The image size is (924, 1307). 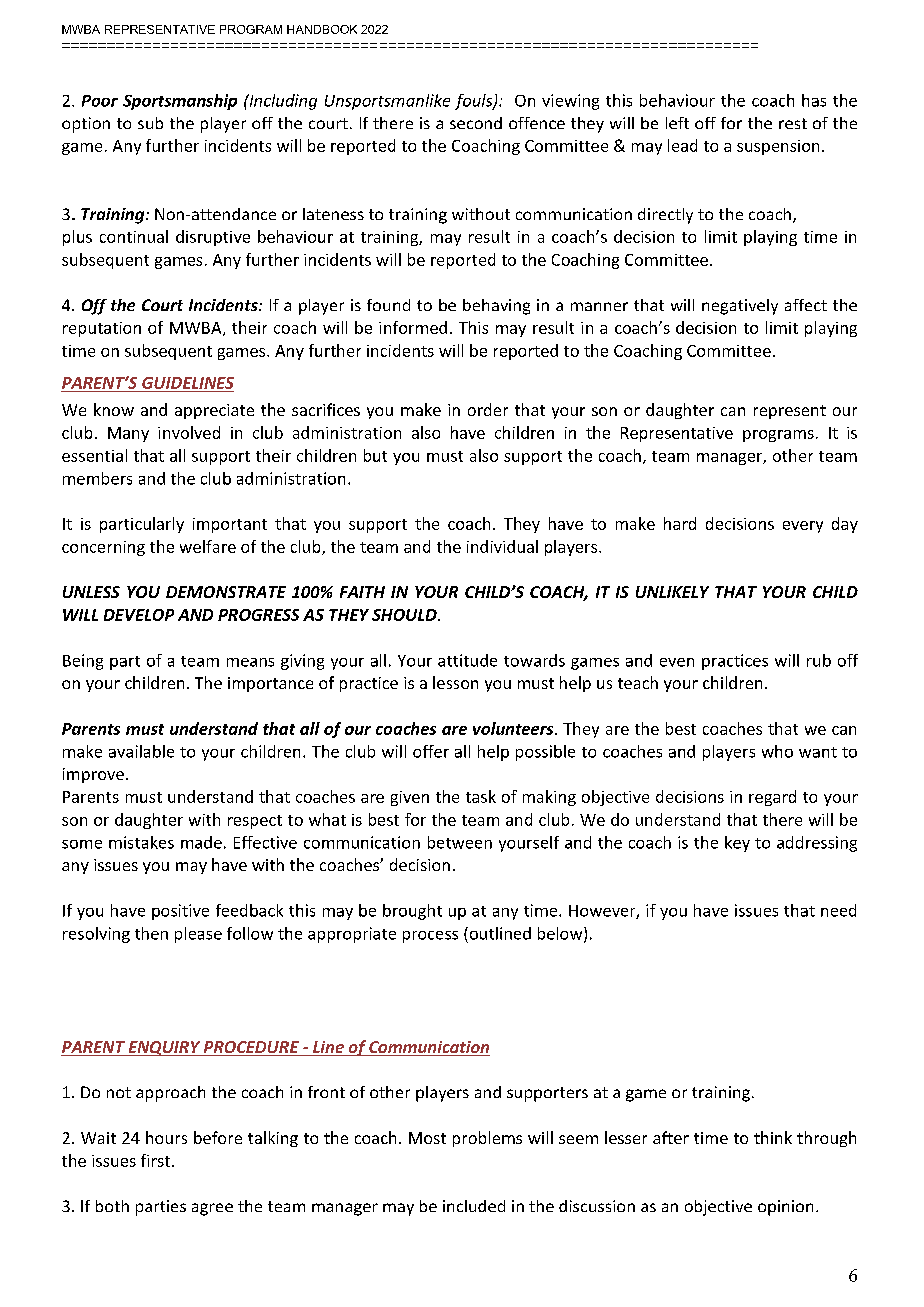 What do you see at coordinates (474, 1206) in the image?
I see `included` at bounding box center [474, 1206].
